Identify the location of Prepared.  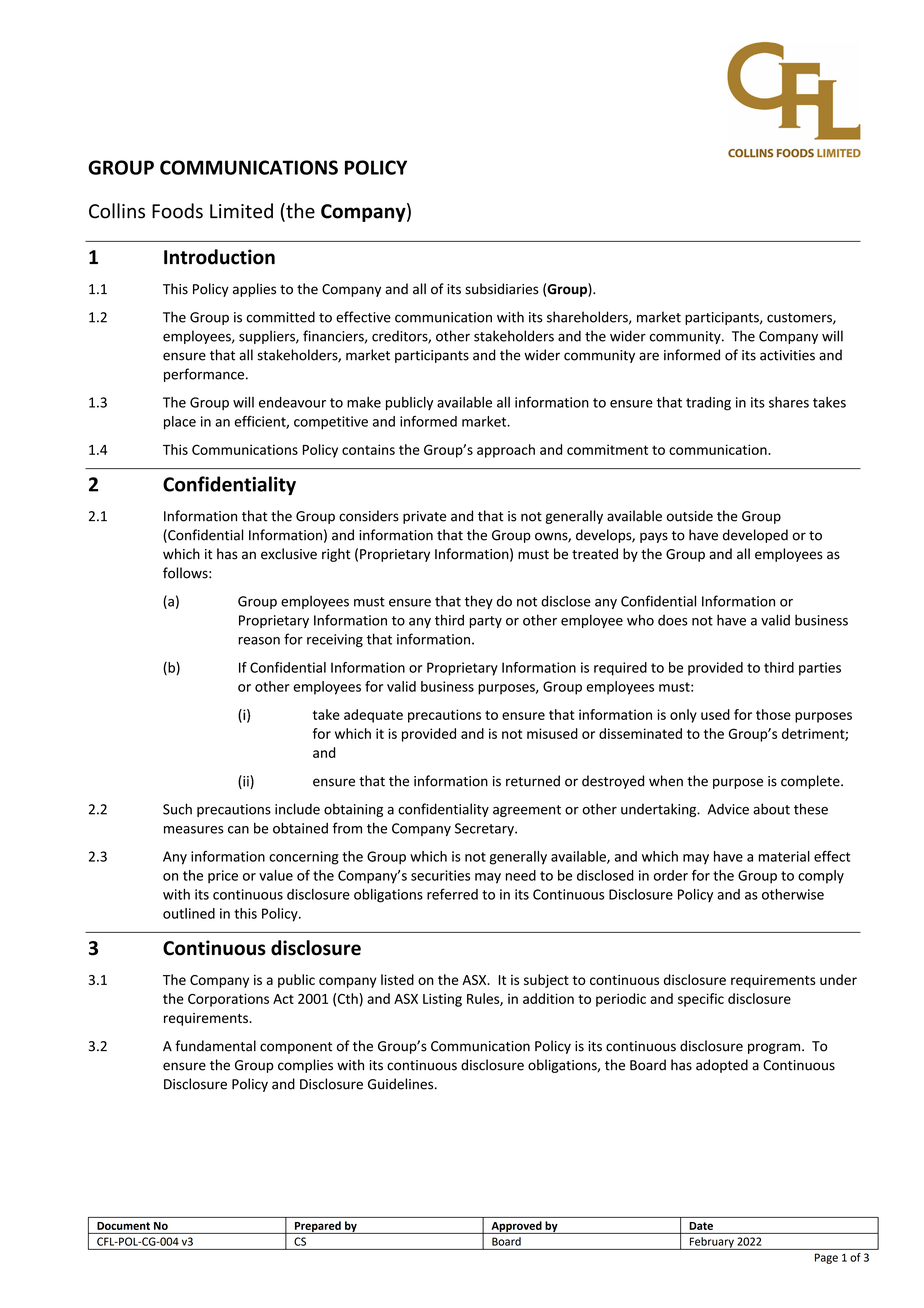
(318, 1227).
